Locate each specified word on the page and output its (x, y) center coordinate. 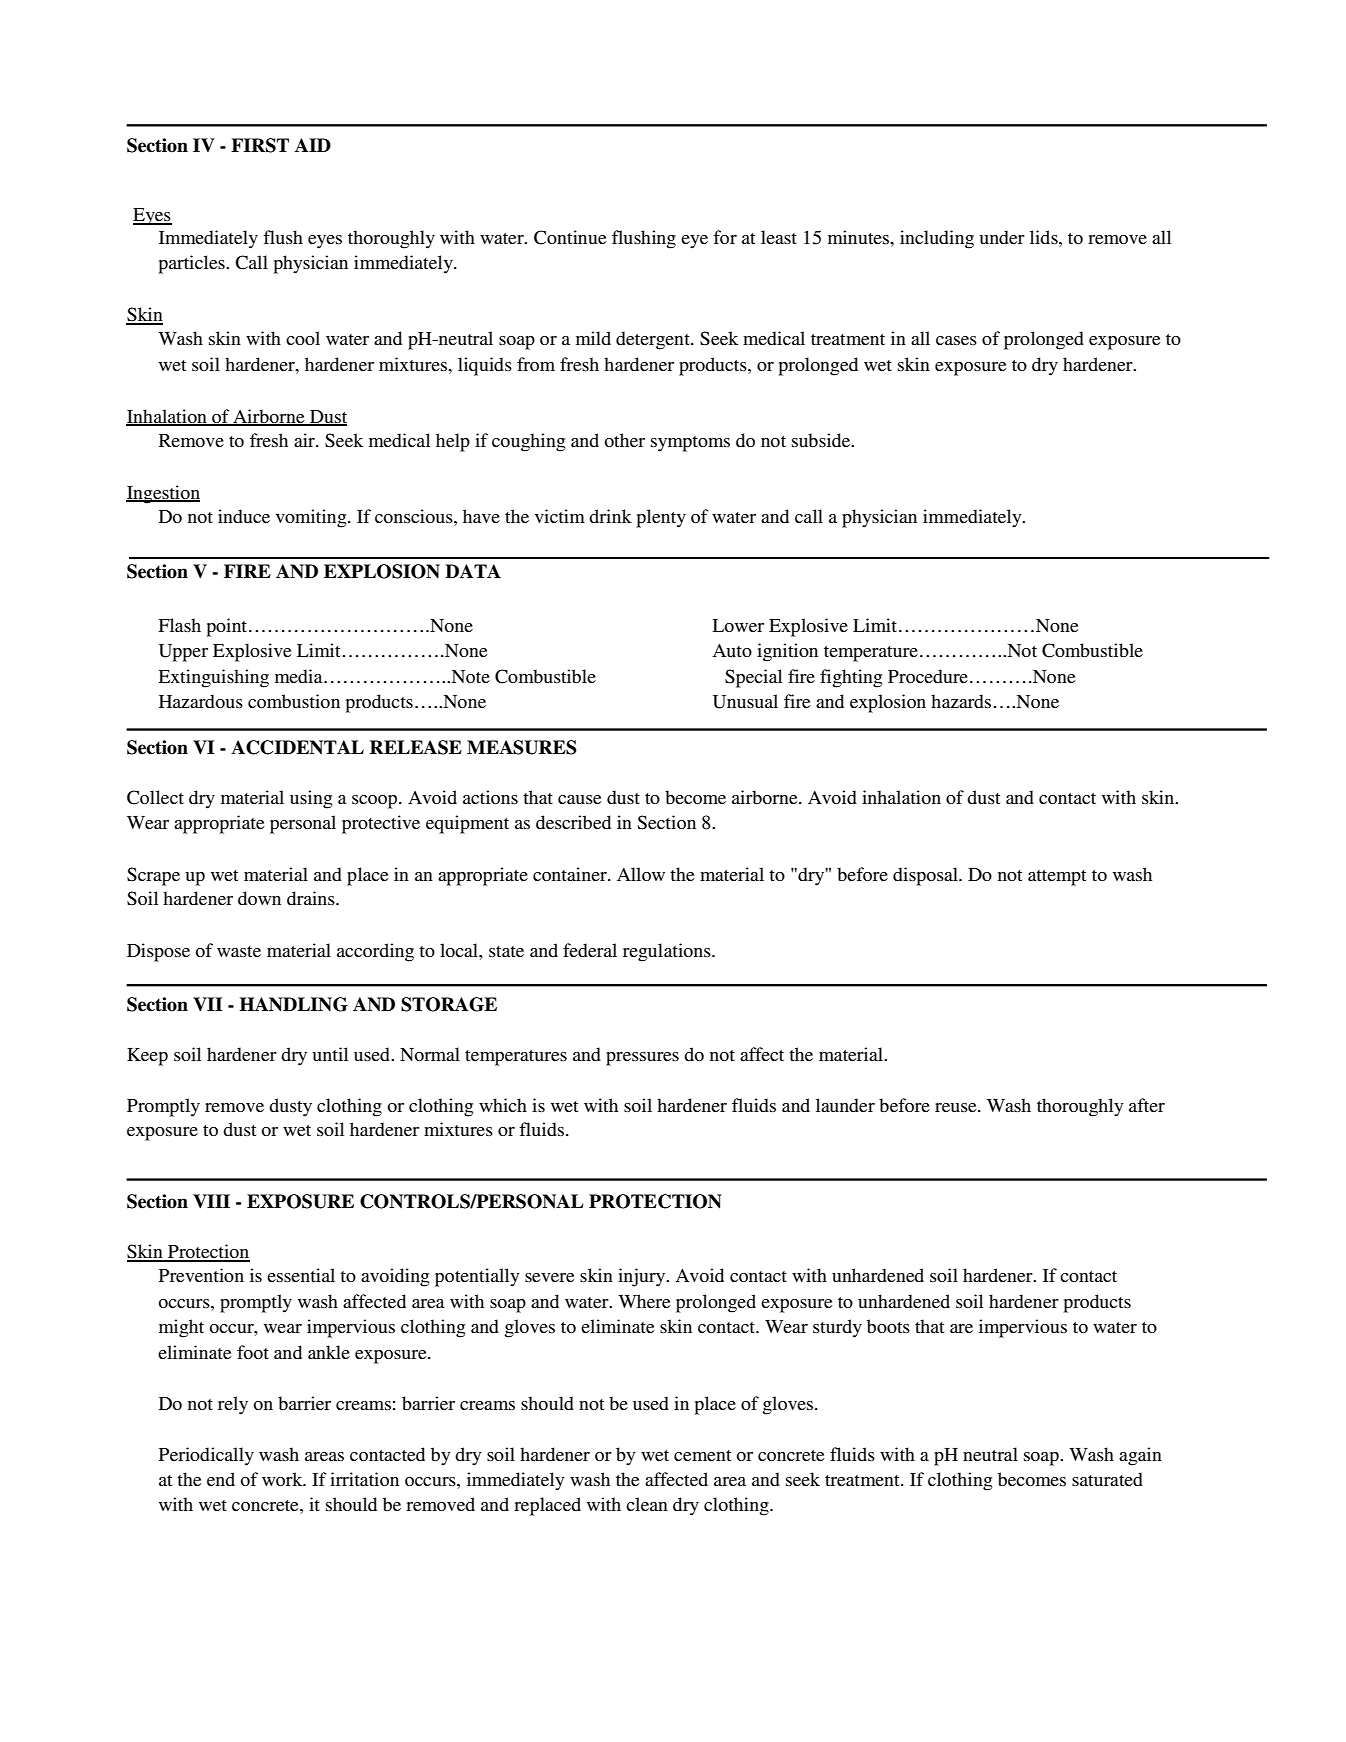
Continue (570, 237)
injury (643, 1277)
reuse (957, 1107)
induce (244, 516)
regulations (668, 952)
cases (956, 340)
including (937, 239)
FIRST (260, 145)
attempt (1057, 878)
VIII (211, 1201)
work (283, 1479)
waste (239, 951)
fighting (851, 678)
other (625, 440)
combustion (294, 701)
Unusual (745, 701)
